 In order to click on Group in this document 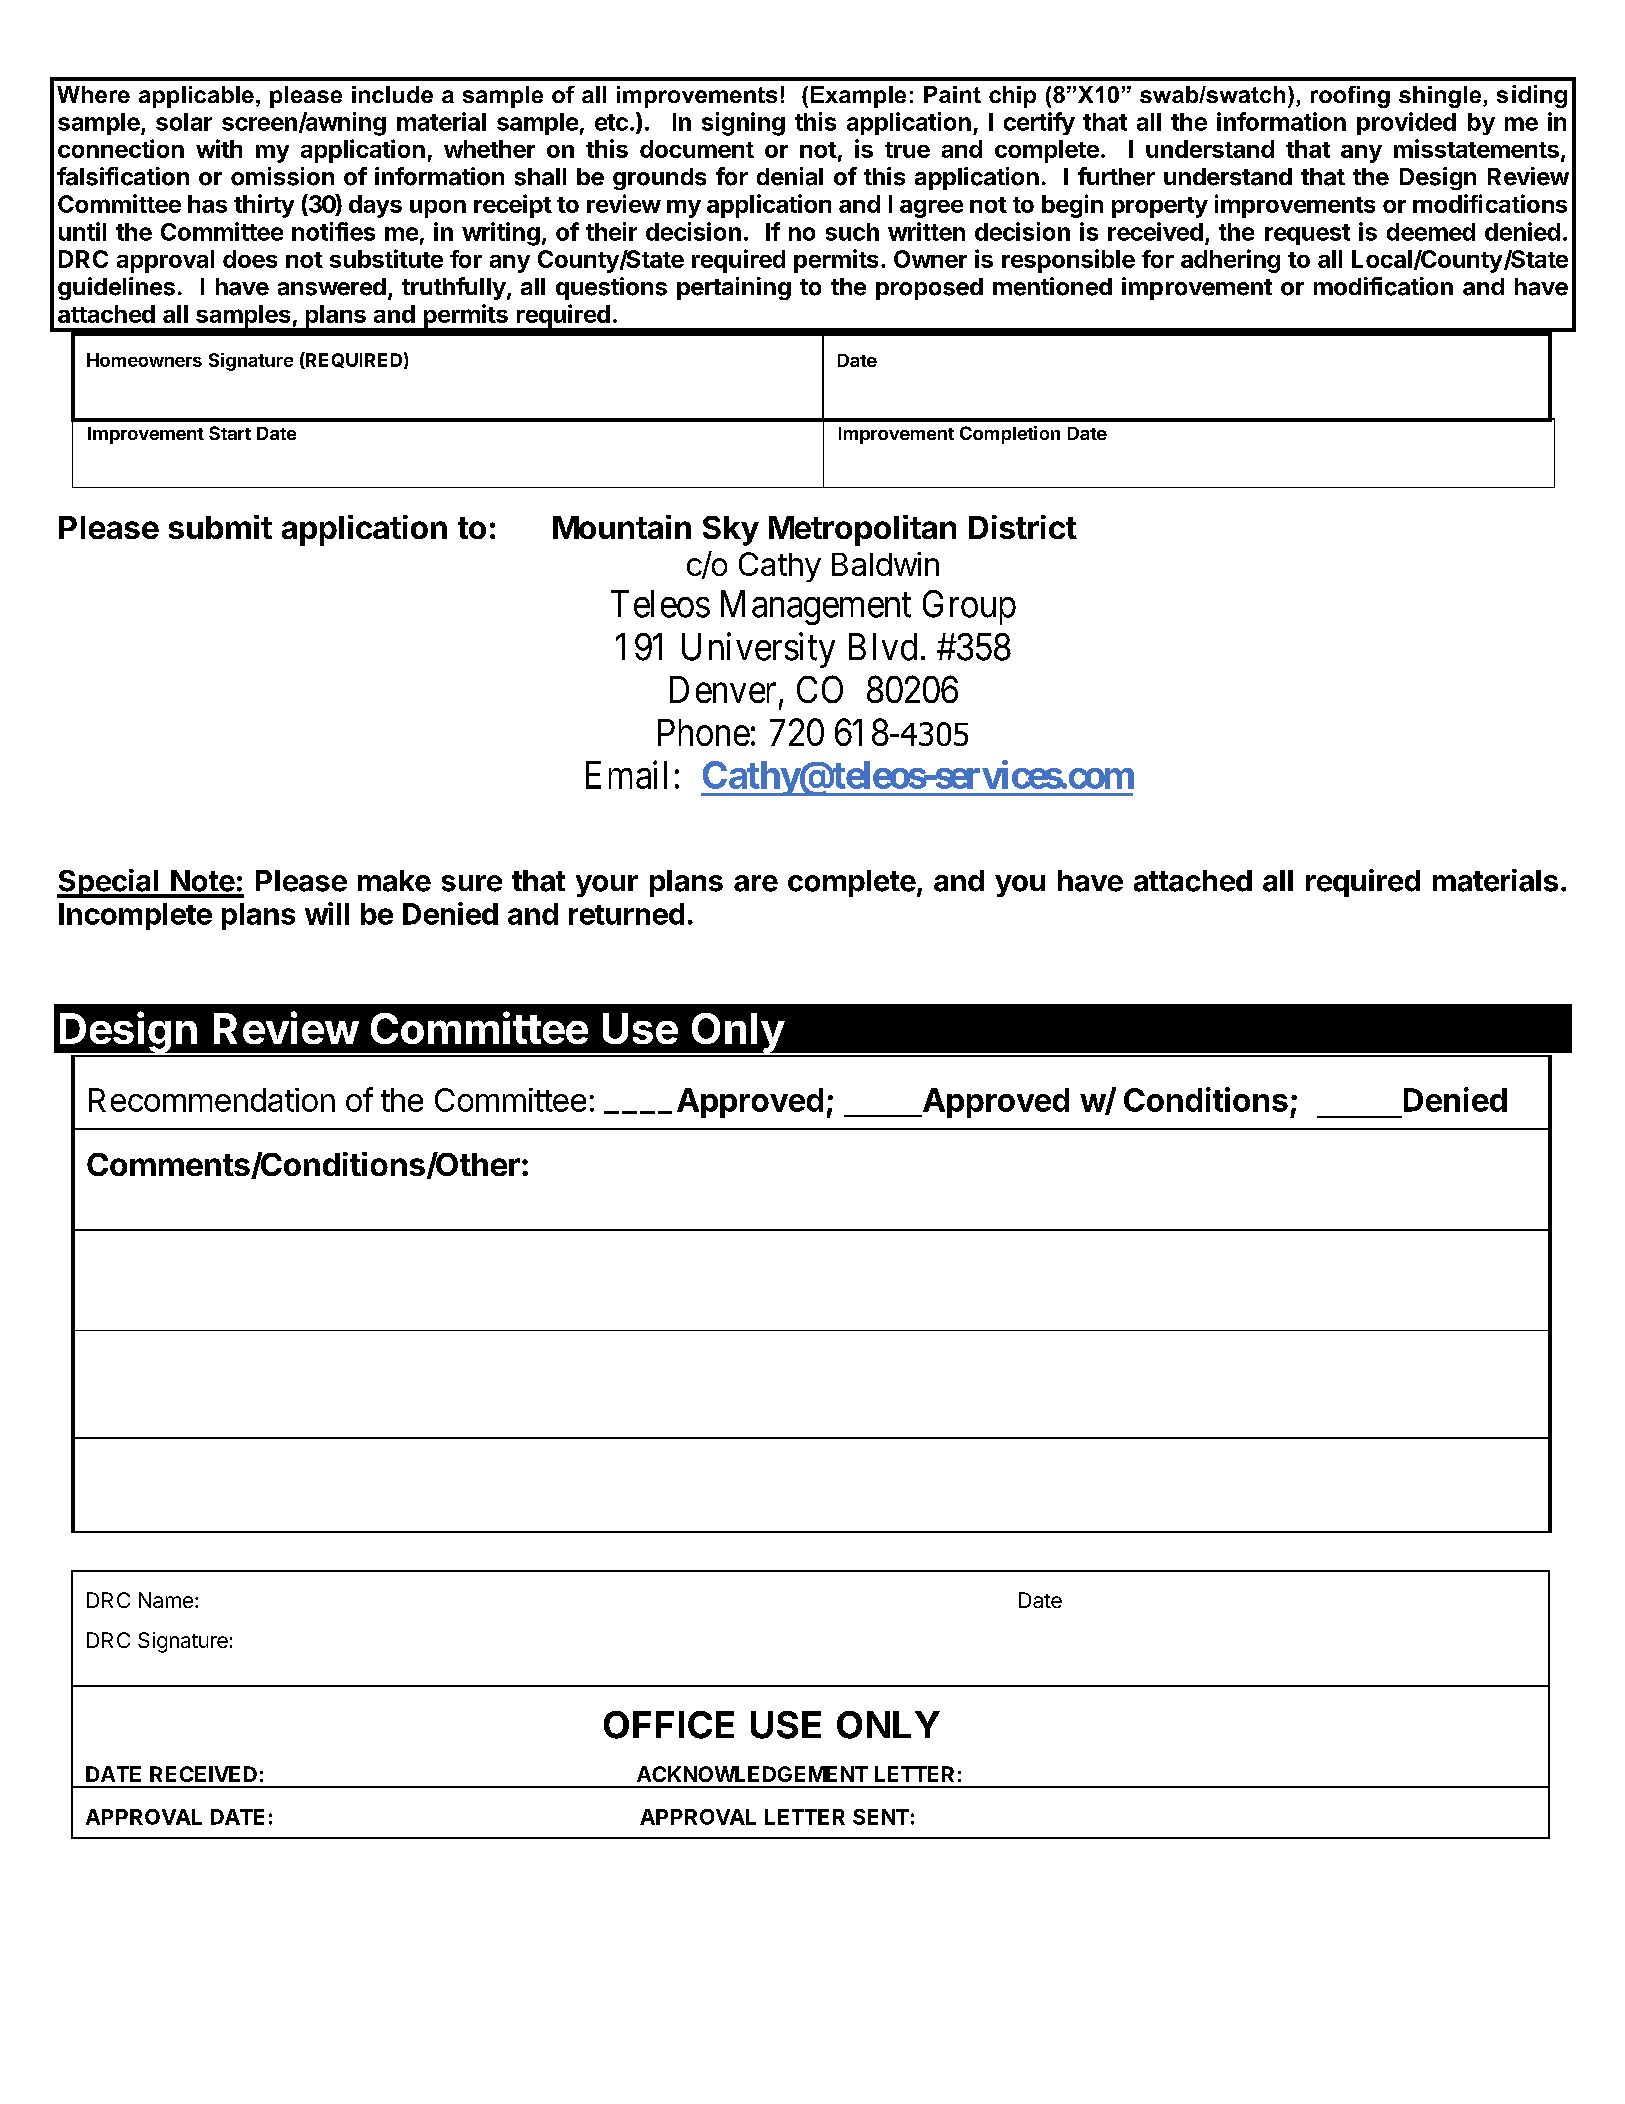, I will do `click(969, 607)`.
